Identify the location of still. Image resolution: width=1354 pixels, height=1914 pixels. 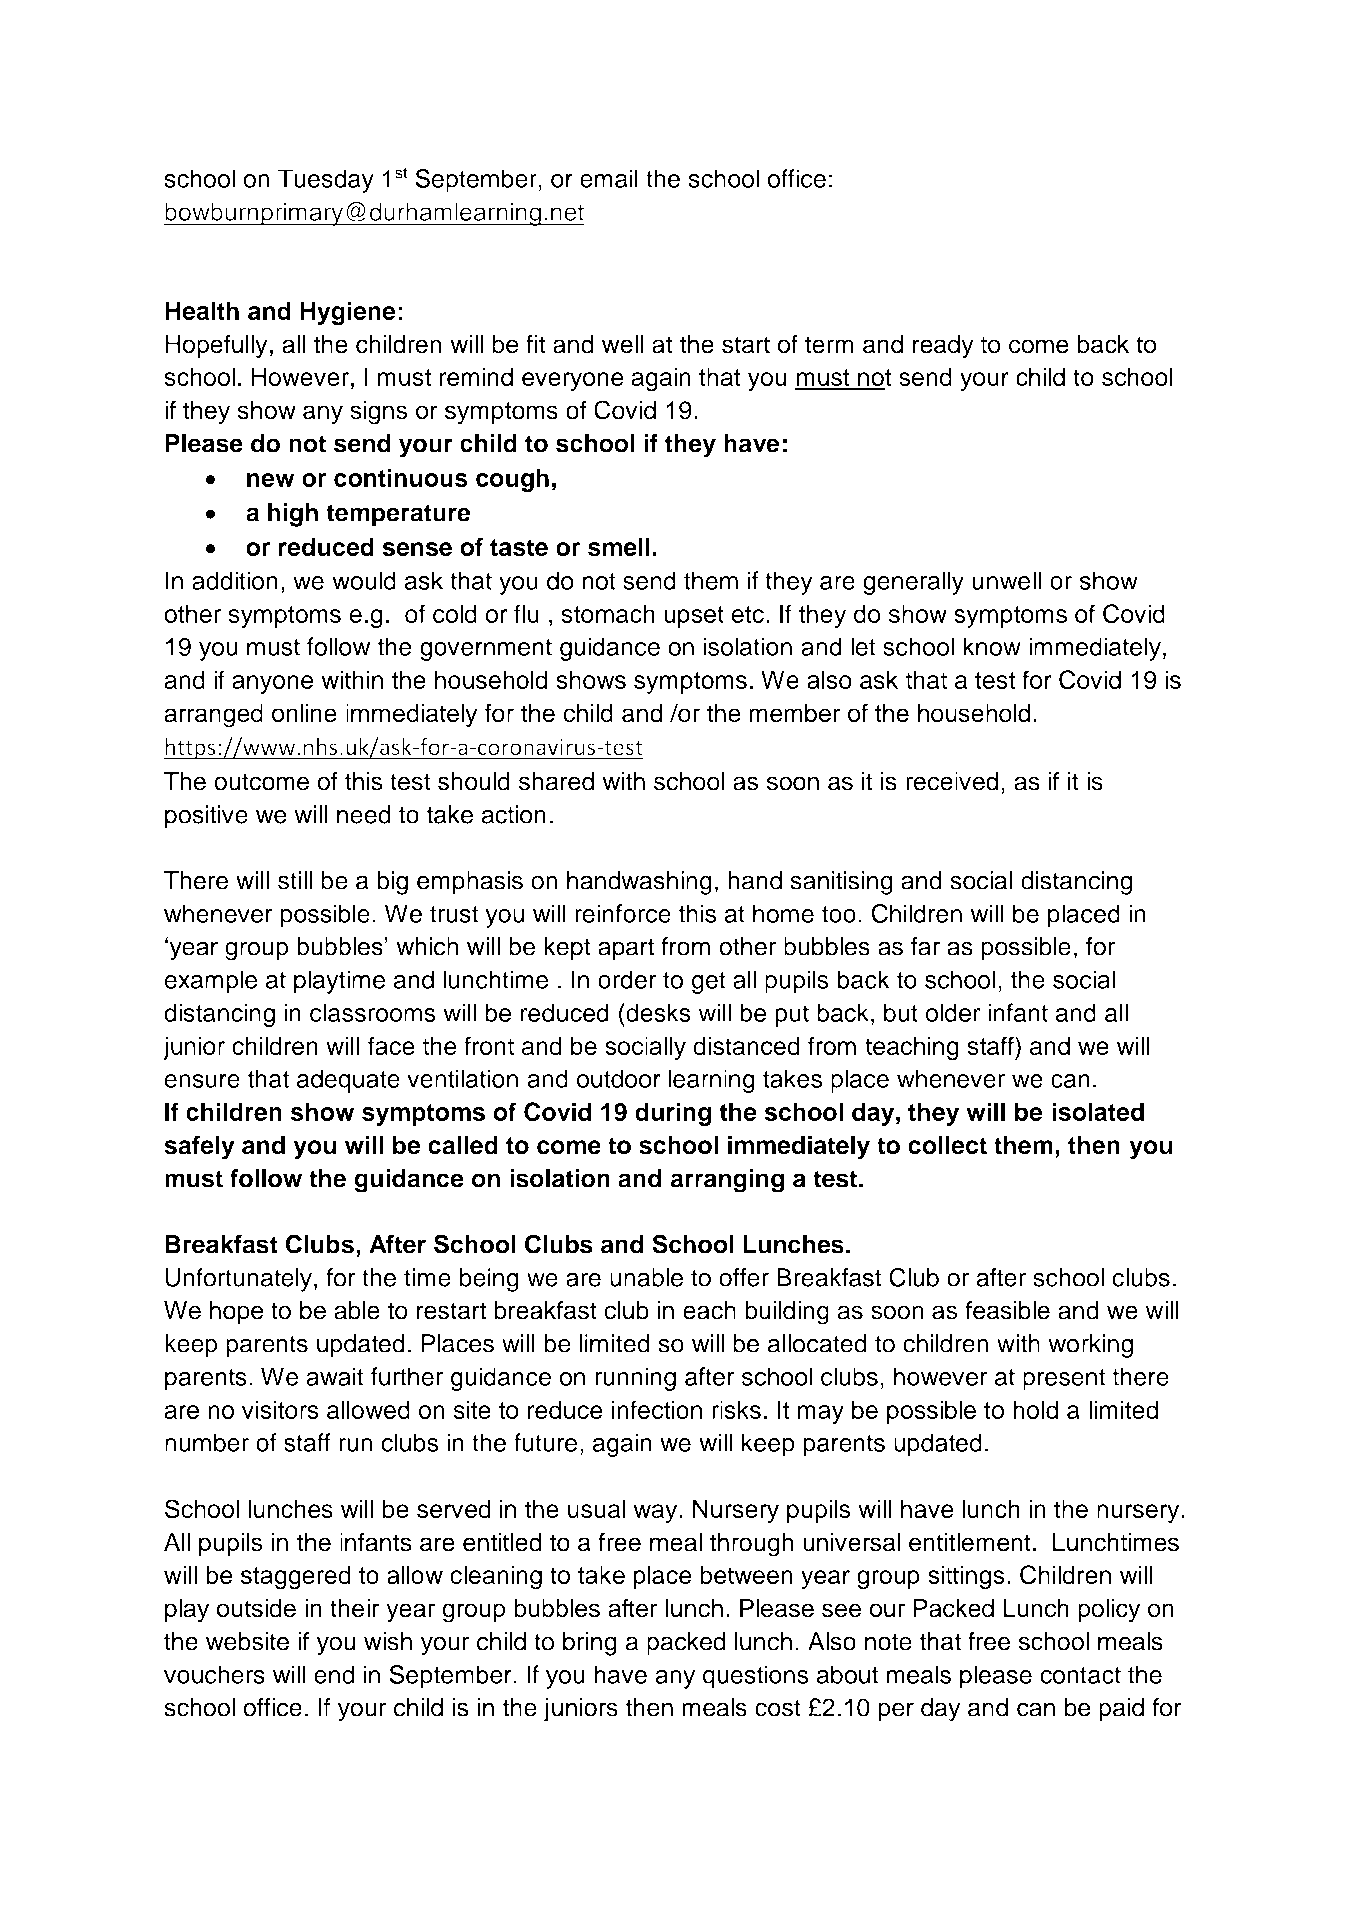
(295, 880).
